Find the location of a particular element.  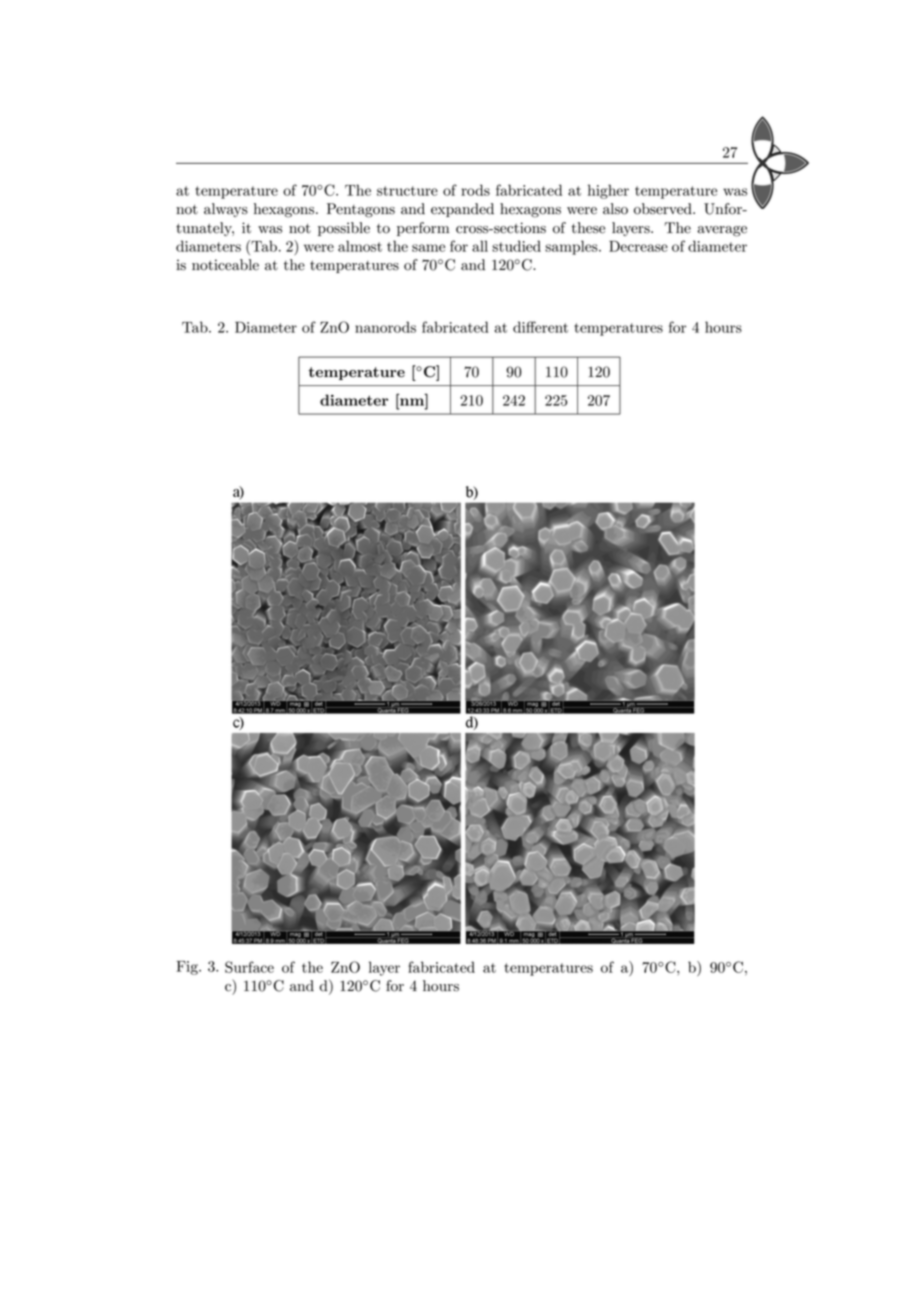

always is located at coordinates (226, 210).
